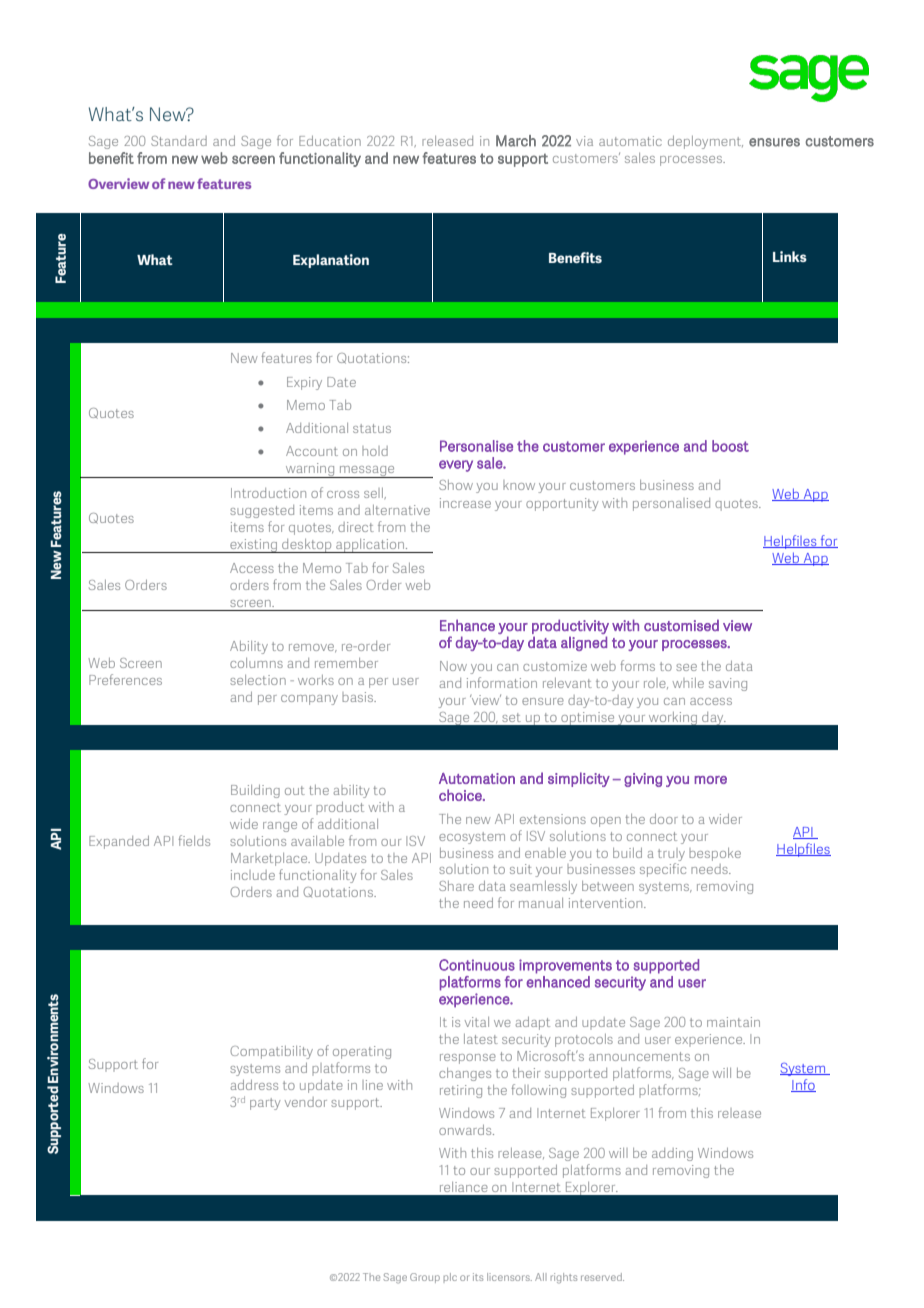 Image resolution: width=924 pixels, height=1308 pixels. I want to click on boost, so click(730, 446).
